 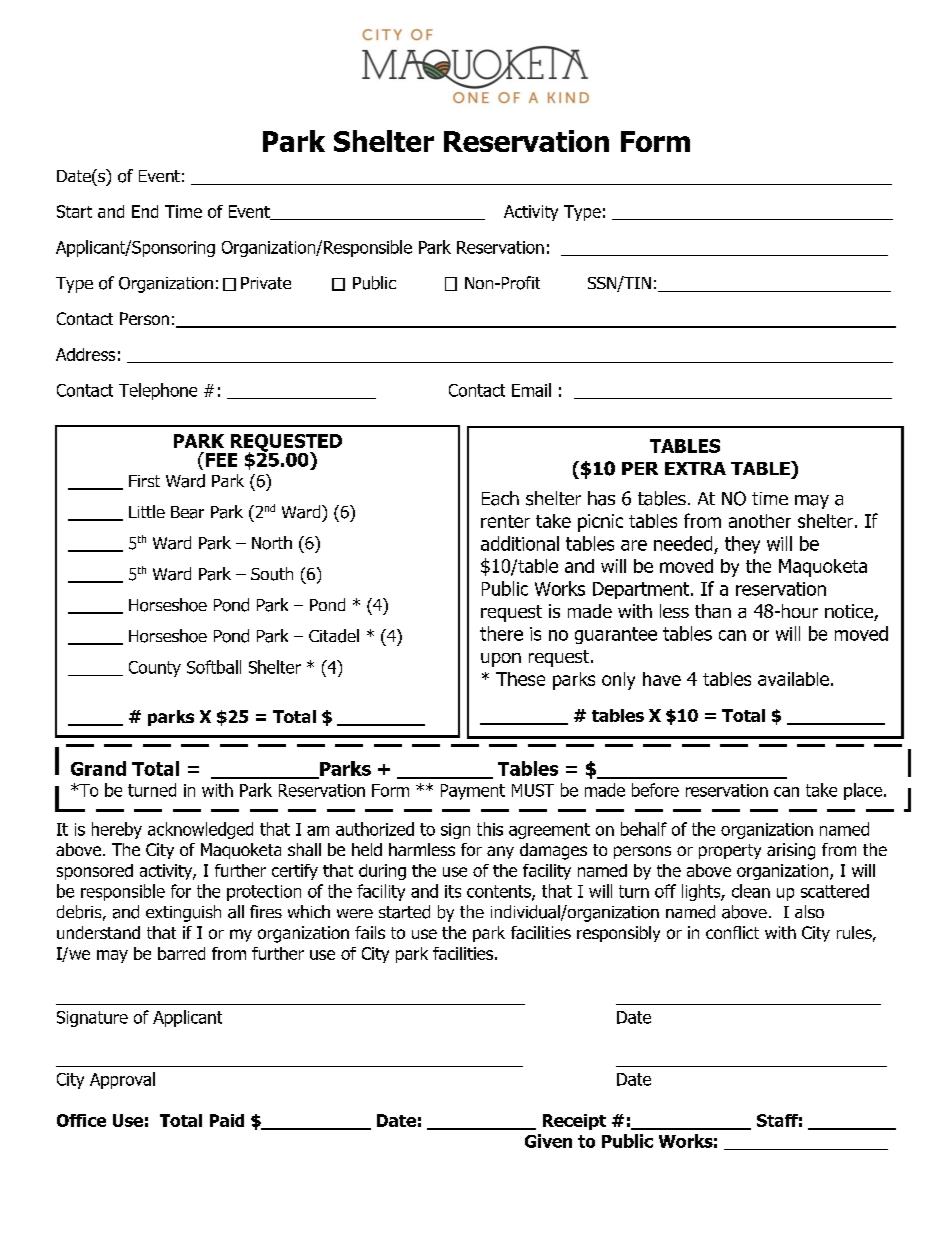 I want to click on upon, so click(x=501, y=660).
